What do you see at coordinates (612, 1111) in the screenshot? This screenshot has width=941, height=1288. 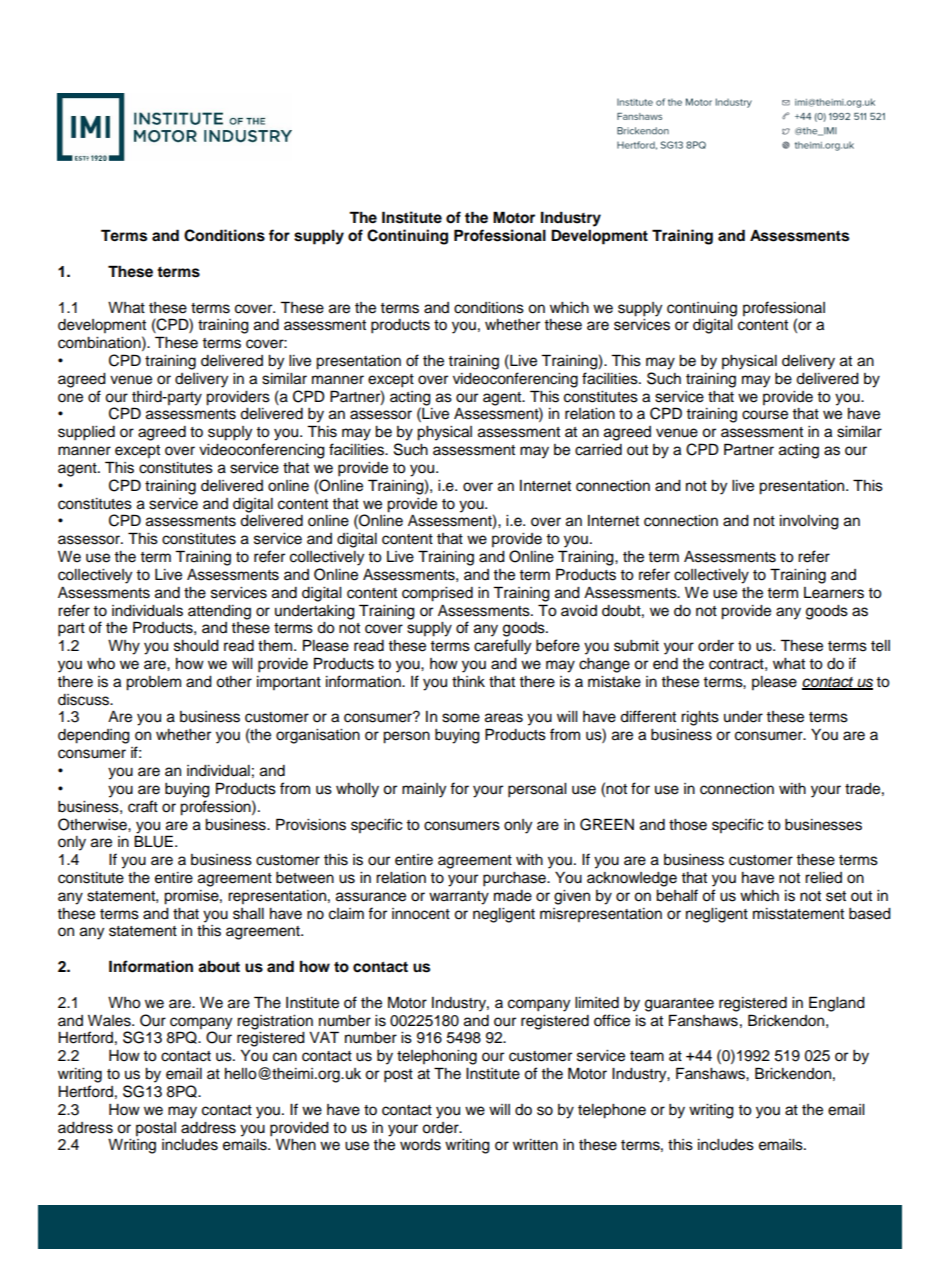 I see `telephone` at bounding box center [612, 1111].
